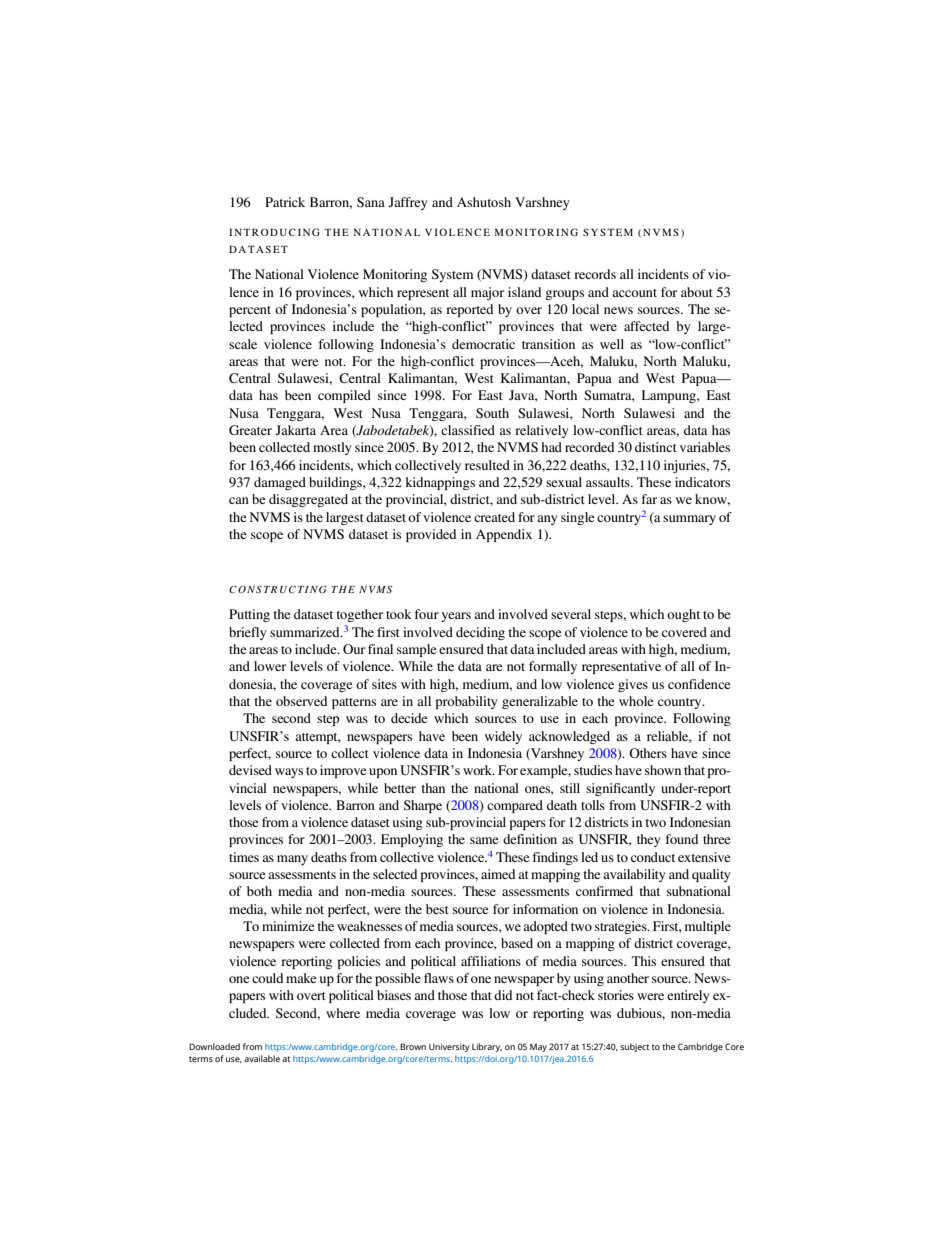 This page has height=1233, width=952. I want to click on make, so click(301, 978).
